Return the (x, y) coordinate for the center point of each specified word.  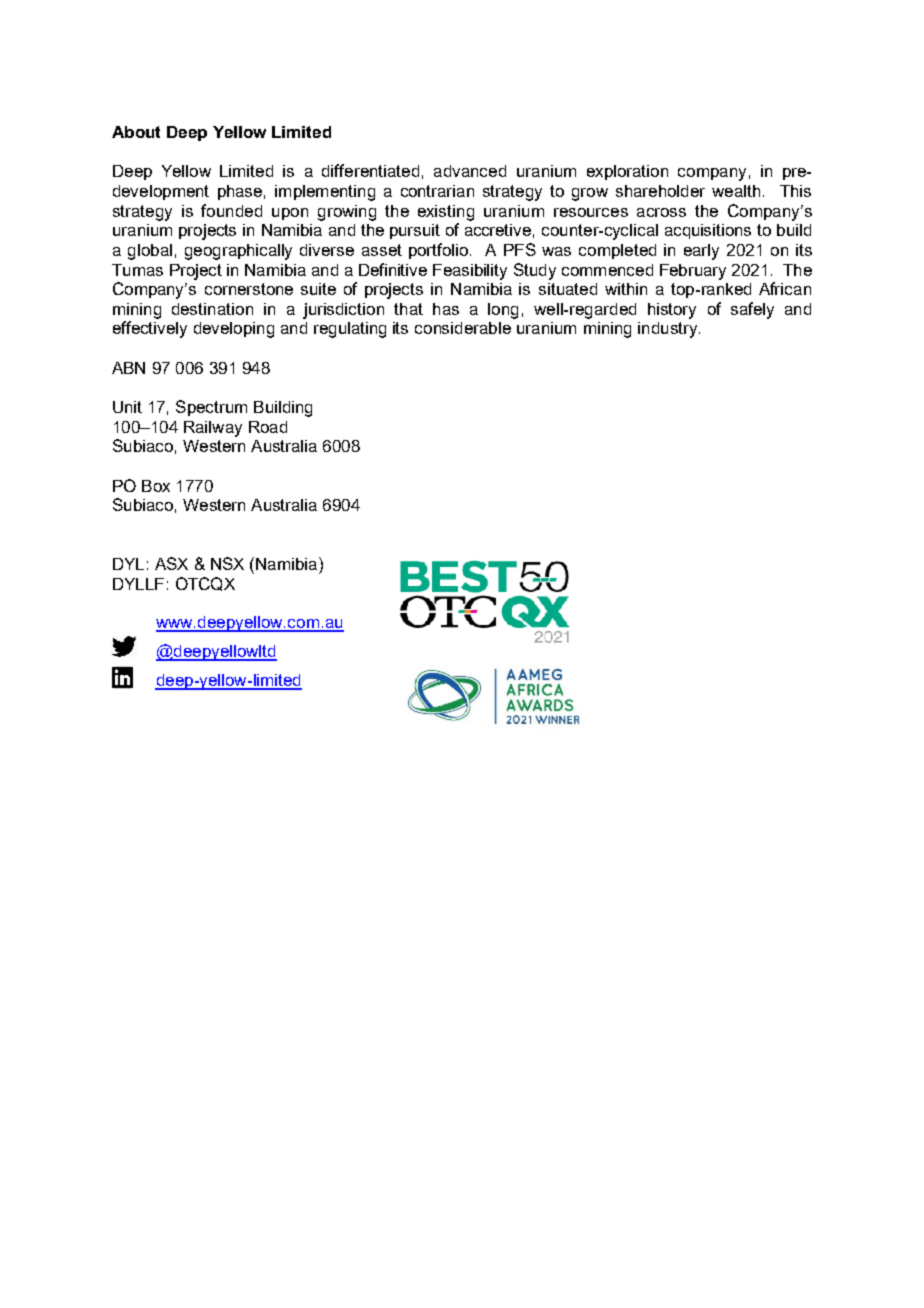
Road (268, 427)
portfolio (438, 251)
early (701, 252)
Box (156, 486)
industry (669, 330)
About (136, 132)
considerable (463, 328)
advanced (470, 171)
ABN (128, 368)
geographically (238, 252)
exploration (627, 172)
